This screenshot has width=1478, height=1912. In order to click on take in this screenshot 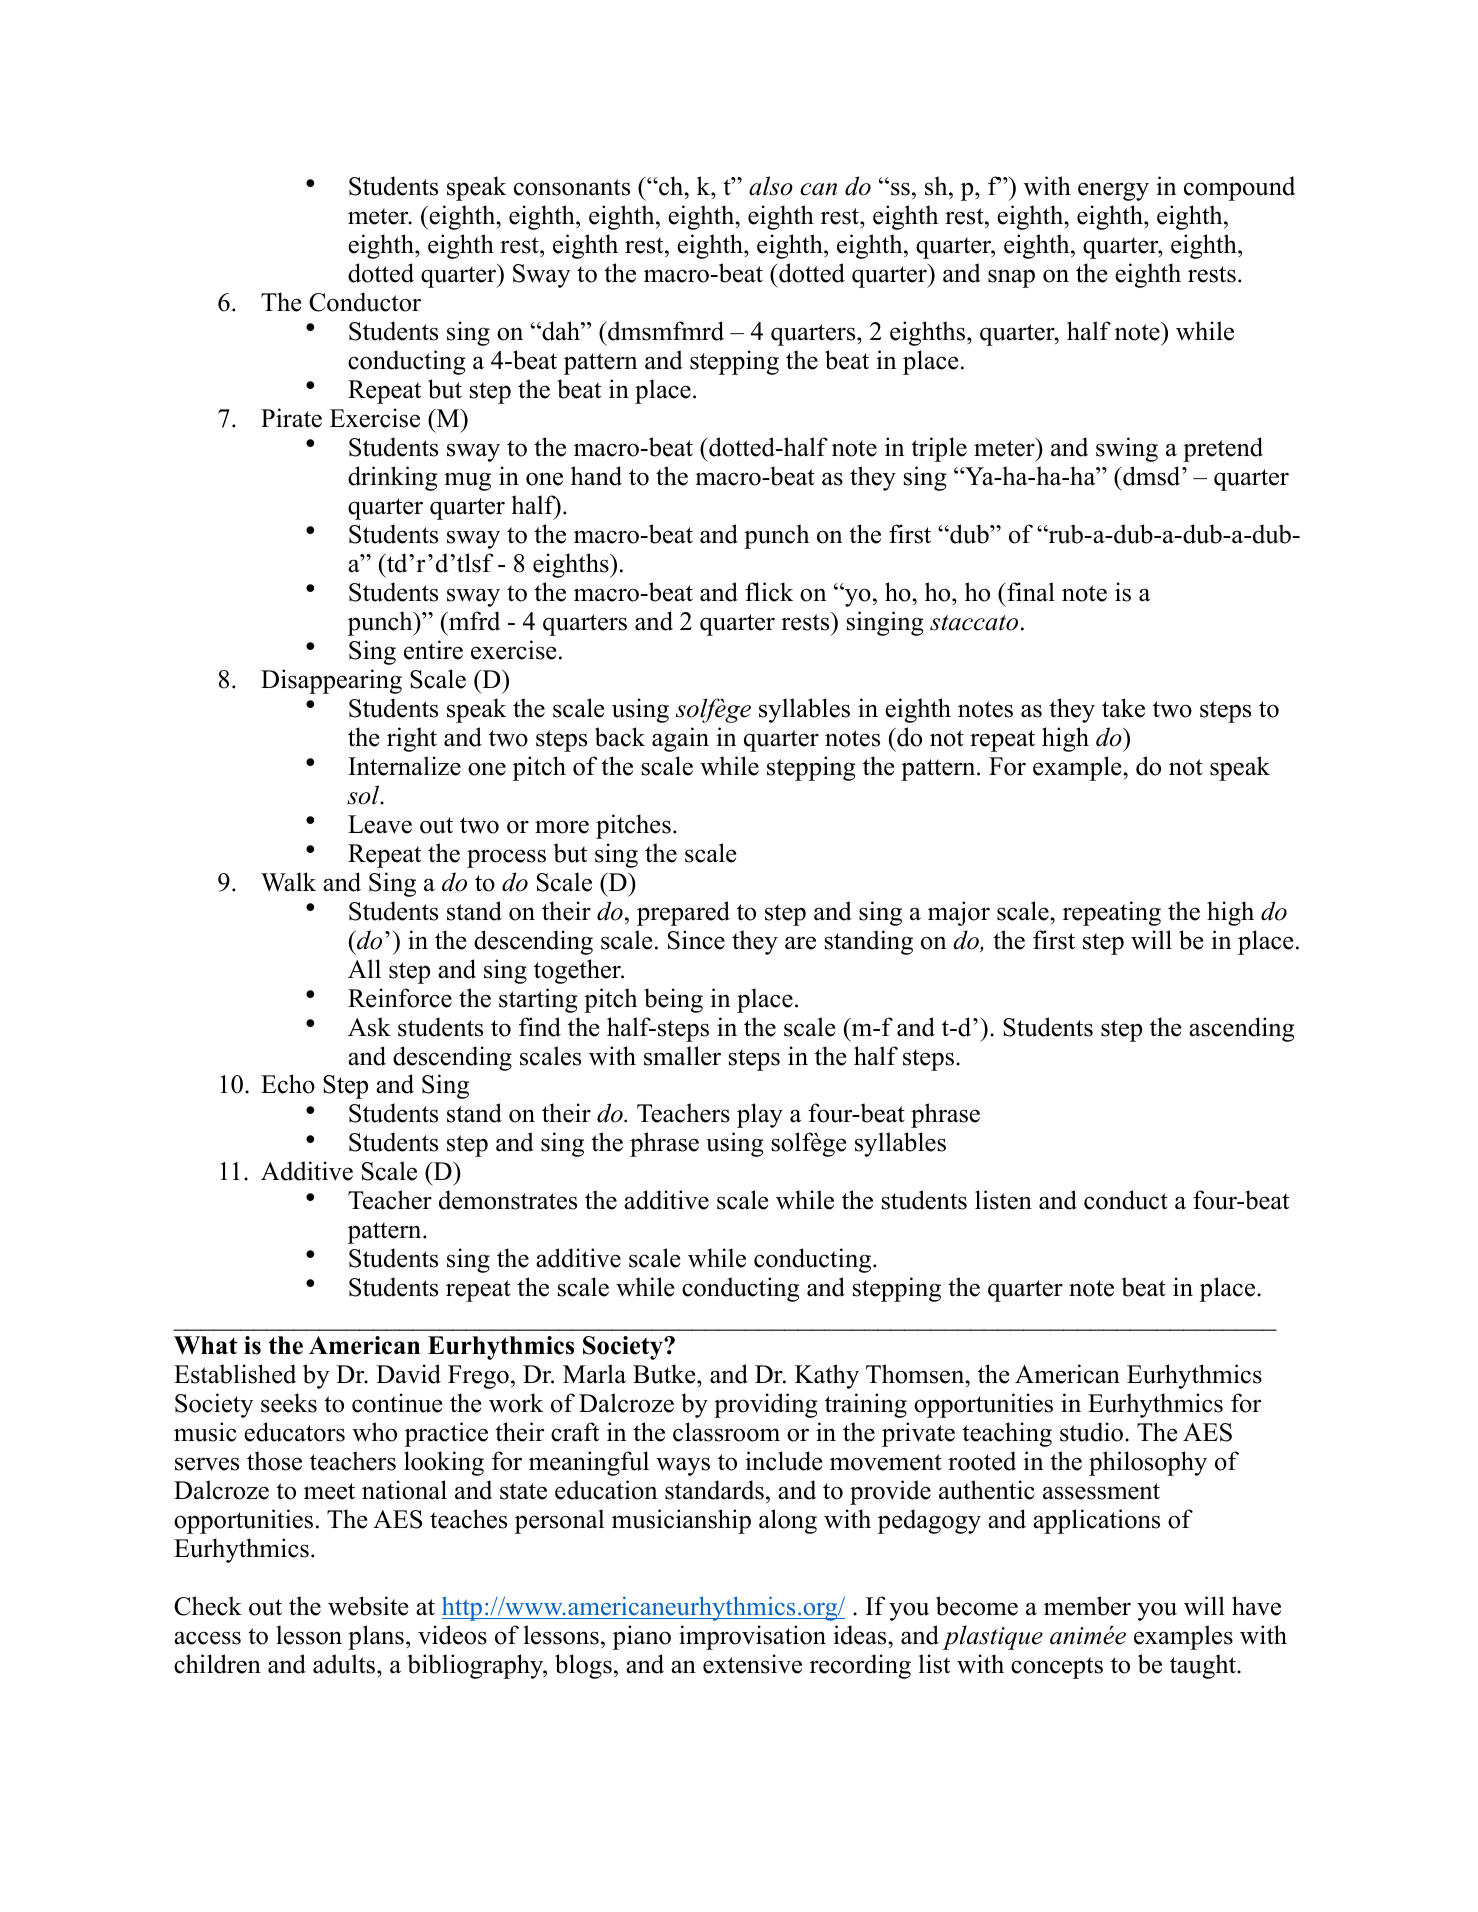, I will do `click(1123, 708)`.
